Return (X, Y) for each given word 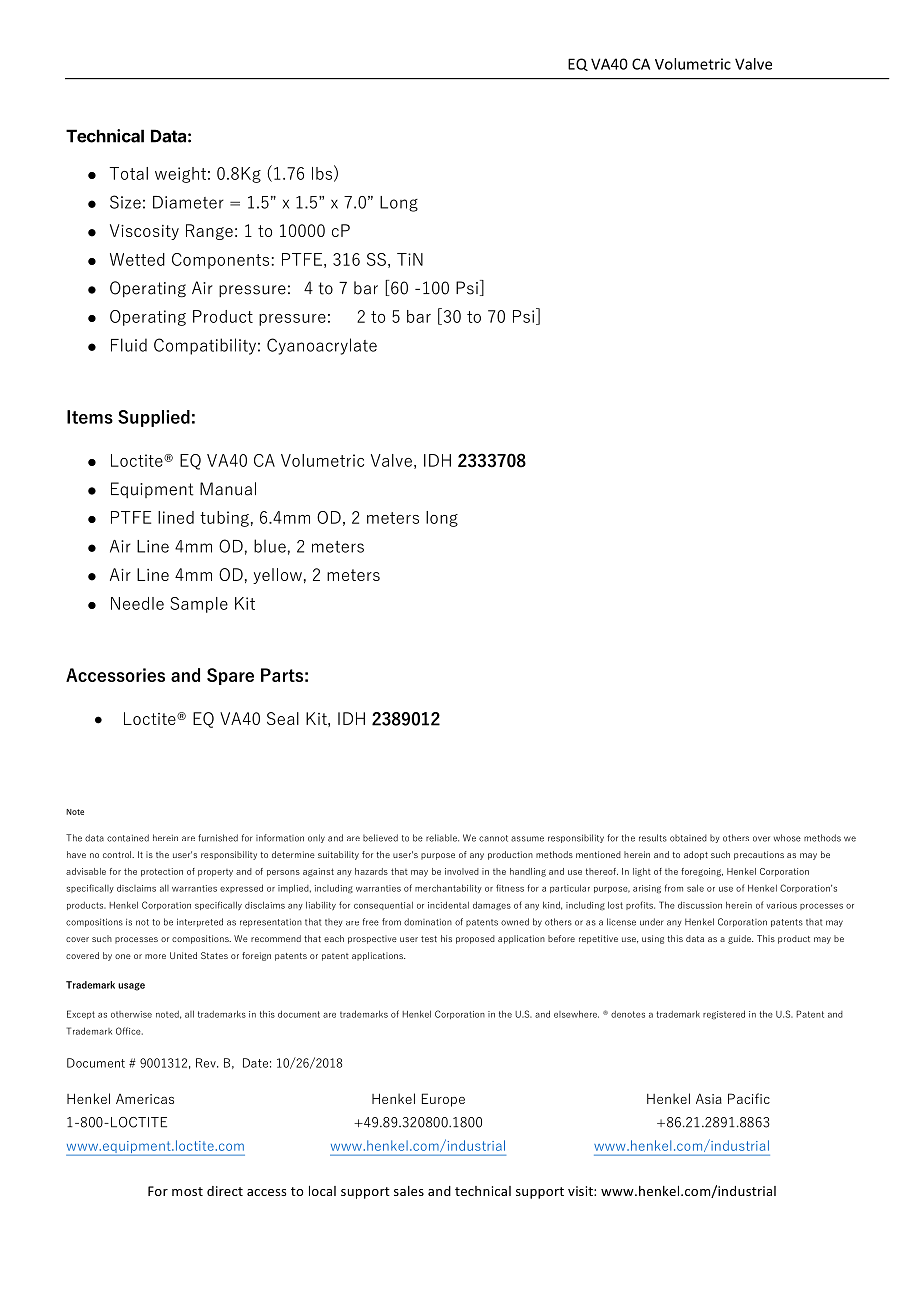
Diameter (188, 202)
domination (428, 922)
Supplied (154, 418)
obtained (688, 838)
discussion (700, 905)
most (187, 1191)
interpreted (200, 922)
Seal (283, 718)
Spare (230, 676)
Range (209, 232)
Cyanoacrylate (322, 346)
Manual (228, 489)
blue (270, 546)
